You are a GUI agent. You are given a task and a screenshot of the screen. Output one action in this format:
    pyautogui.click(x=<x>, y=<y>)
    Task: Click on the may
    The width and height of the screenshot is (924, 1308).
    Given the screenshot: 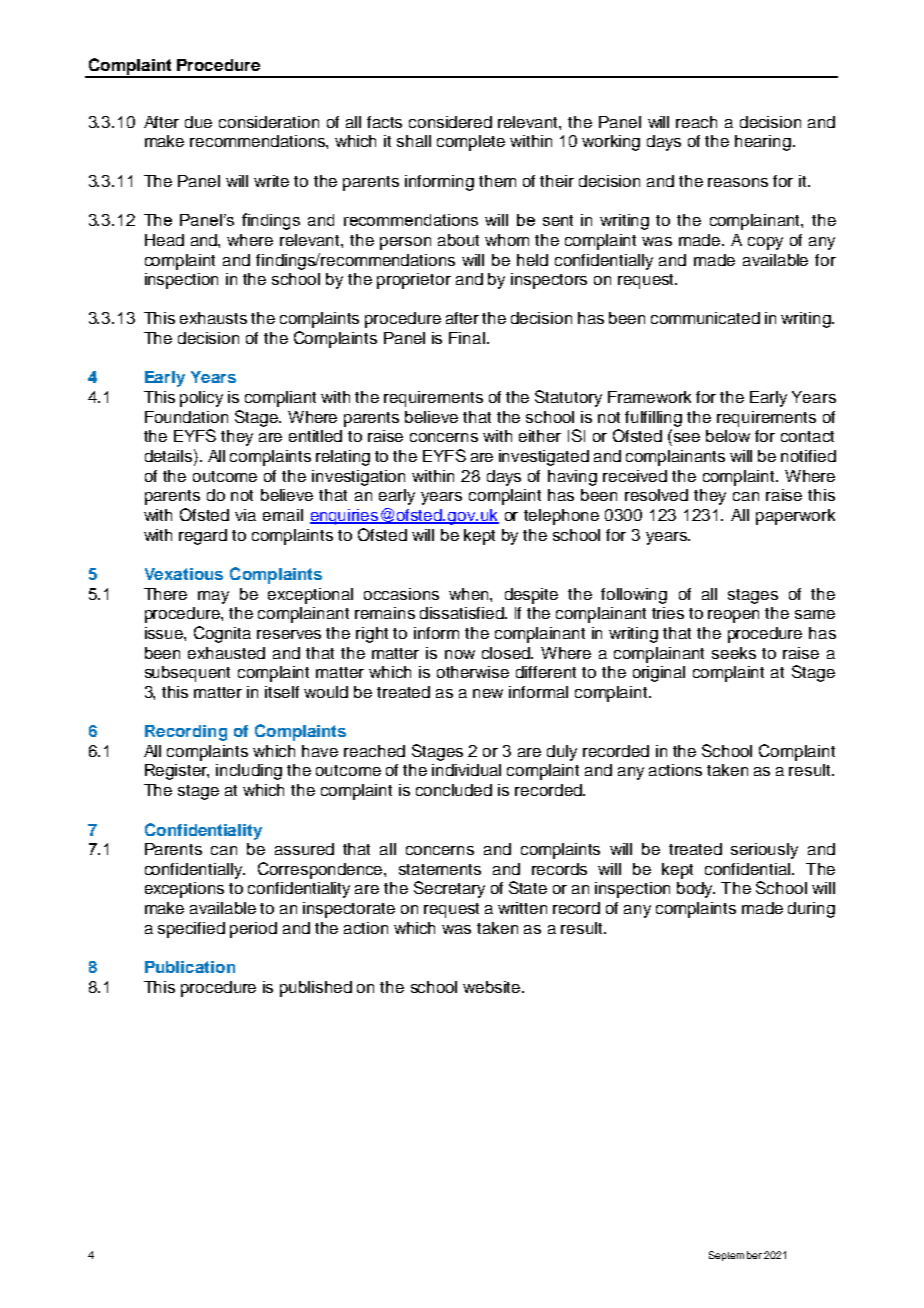 What is the action you would take?
    pyautogui.click(x=213, y=597)
